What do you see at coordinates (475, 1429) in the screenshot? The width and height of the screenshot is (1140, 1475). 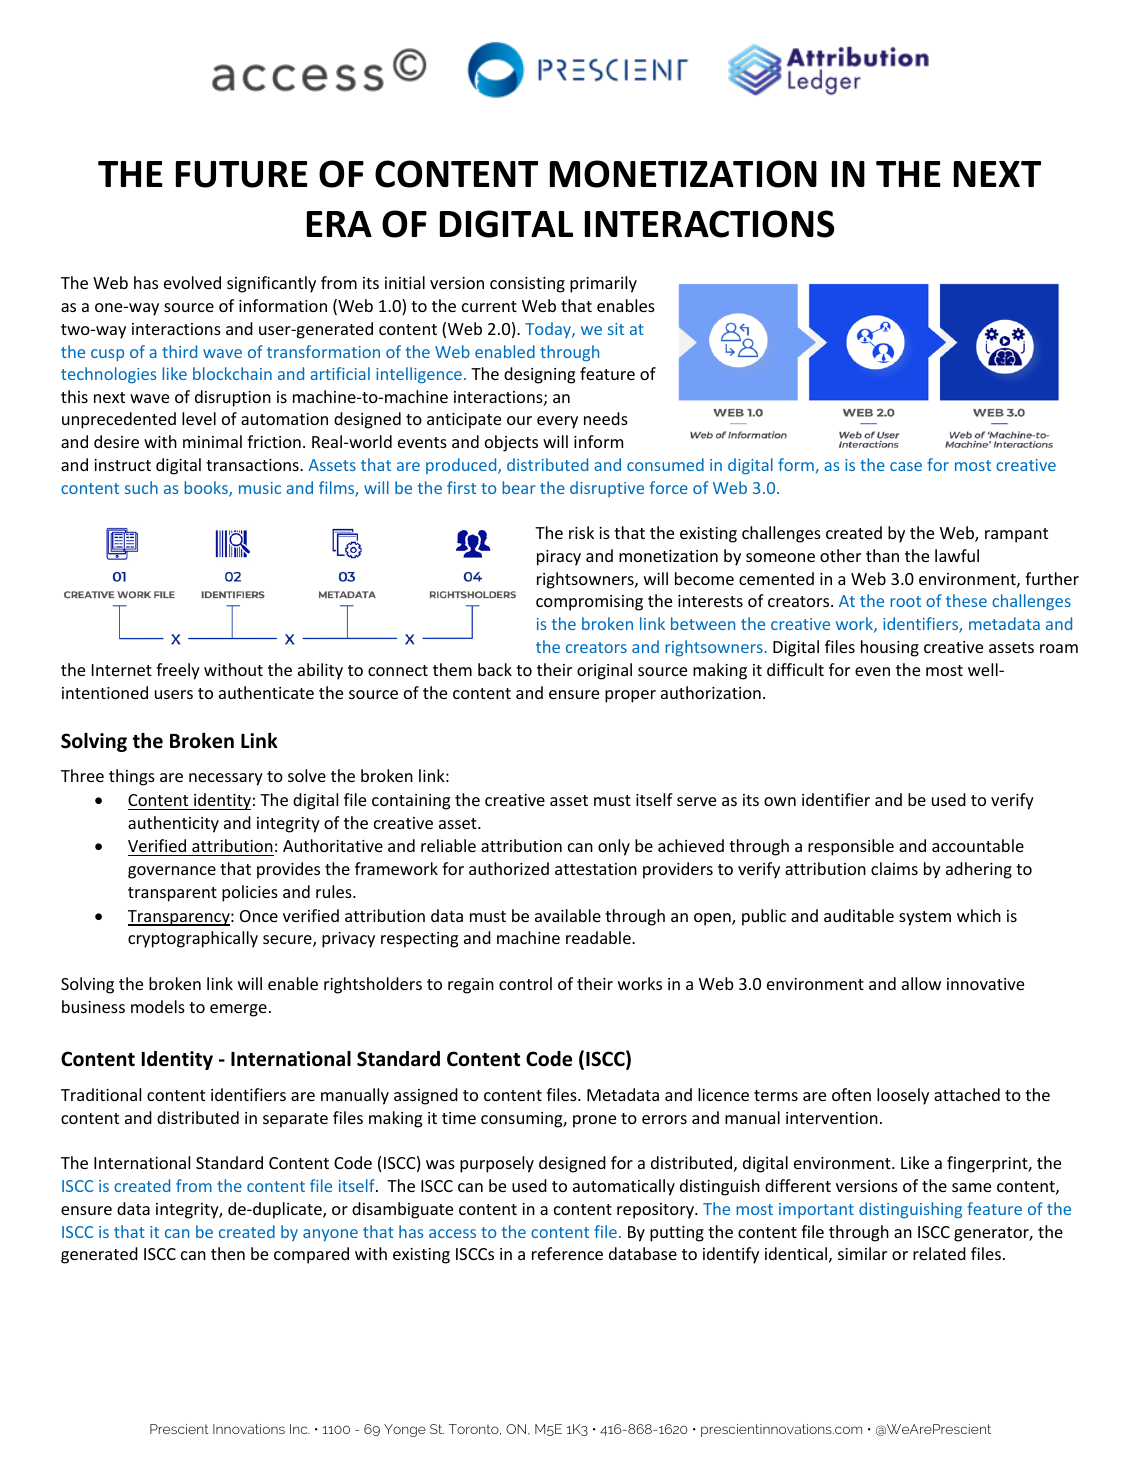 I see `Toronto` at bounding box center [475, 1429].
